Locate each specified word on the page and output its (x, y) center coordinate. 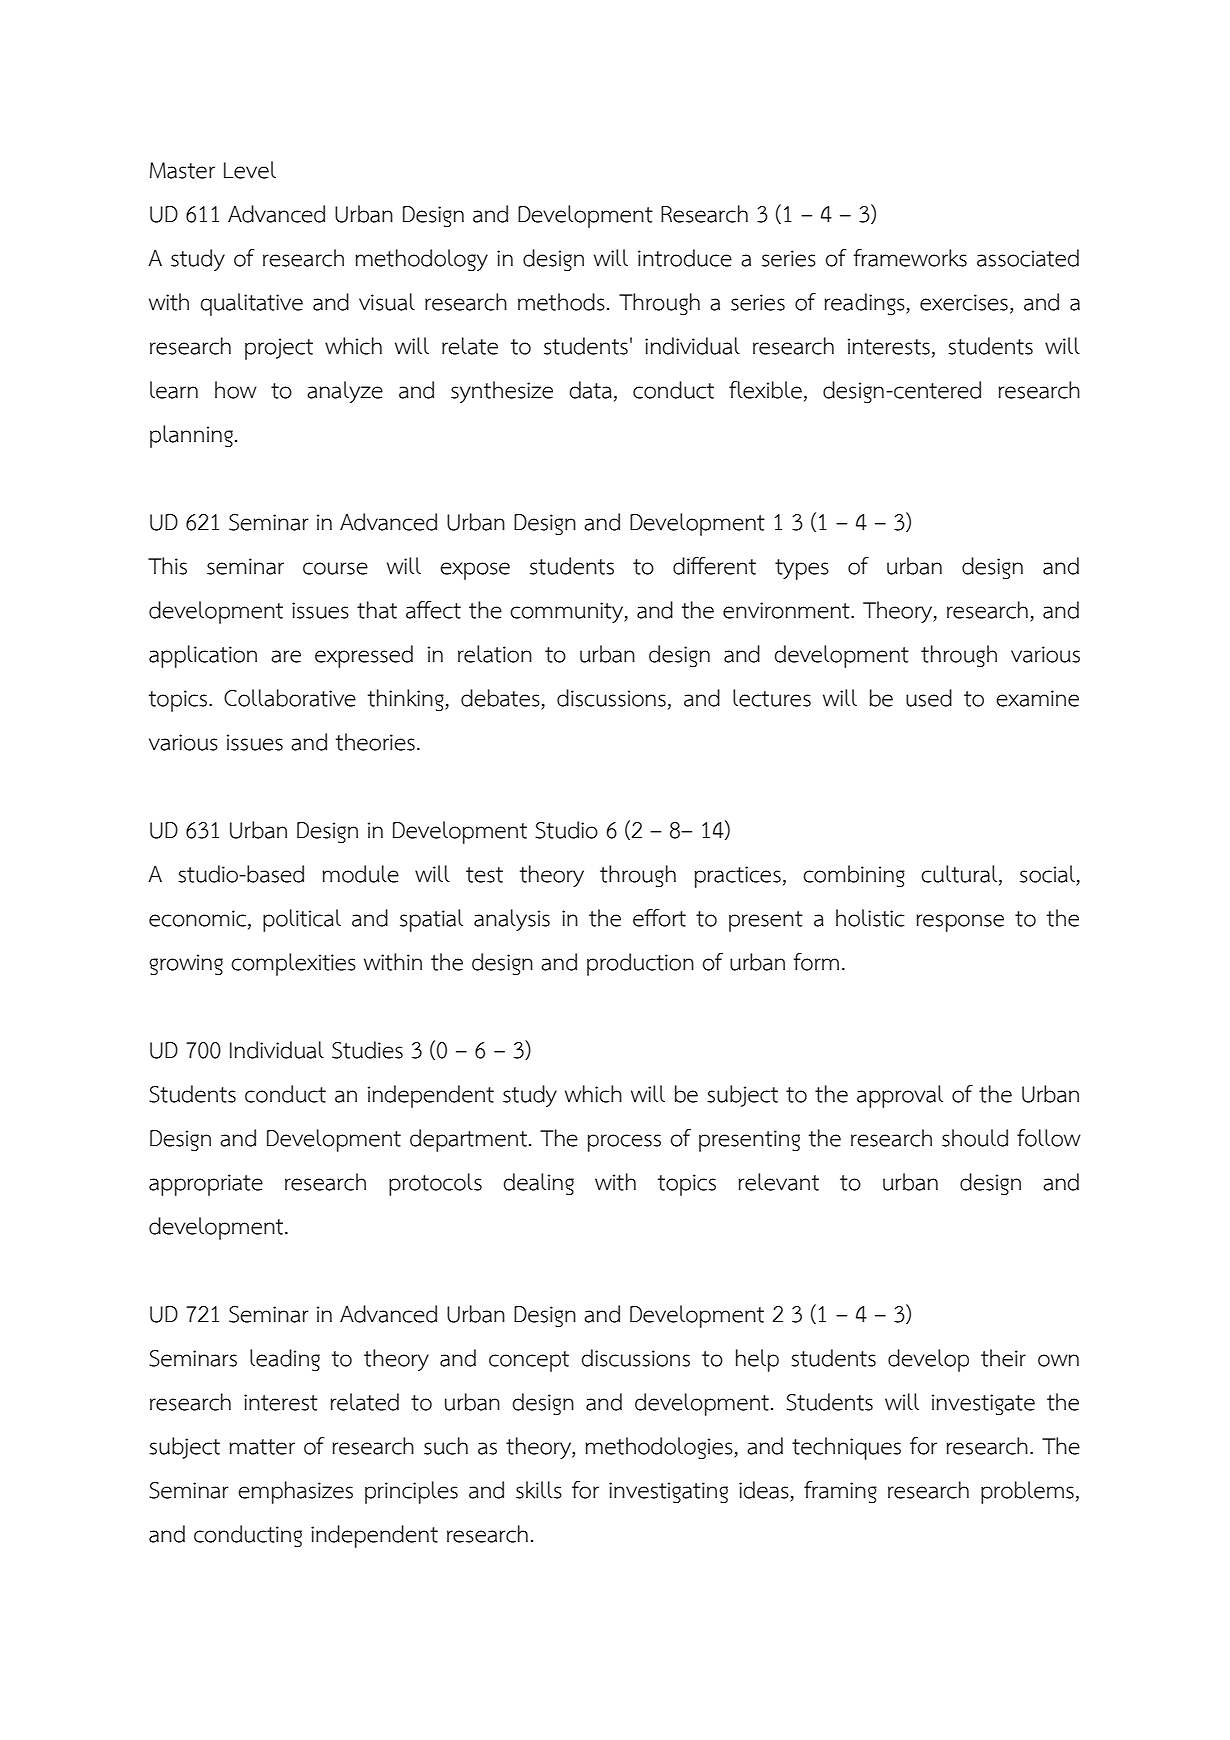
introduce (685, 258)
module (360, 874)
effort (659, 918)
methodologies (660, 1448)
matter (262, 1447)
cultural (960, 874)
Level (250, 170)
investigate (983, 1404)
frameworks (910, 258)
